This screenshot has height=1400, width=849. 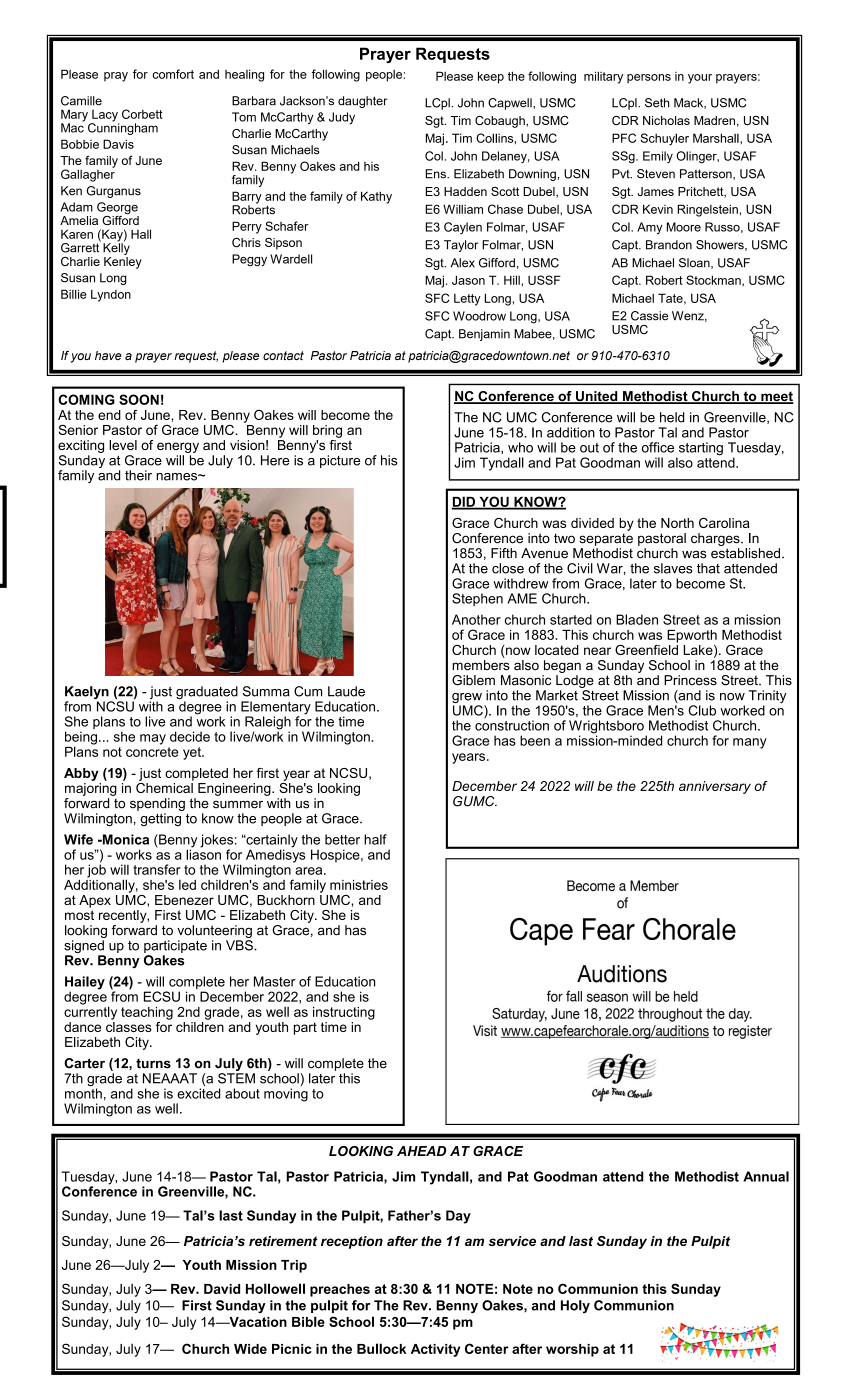 I want to click on bring, so click(x=327, y=431).
